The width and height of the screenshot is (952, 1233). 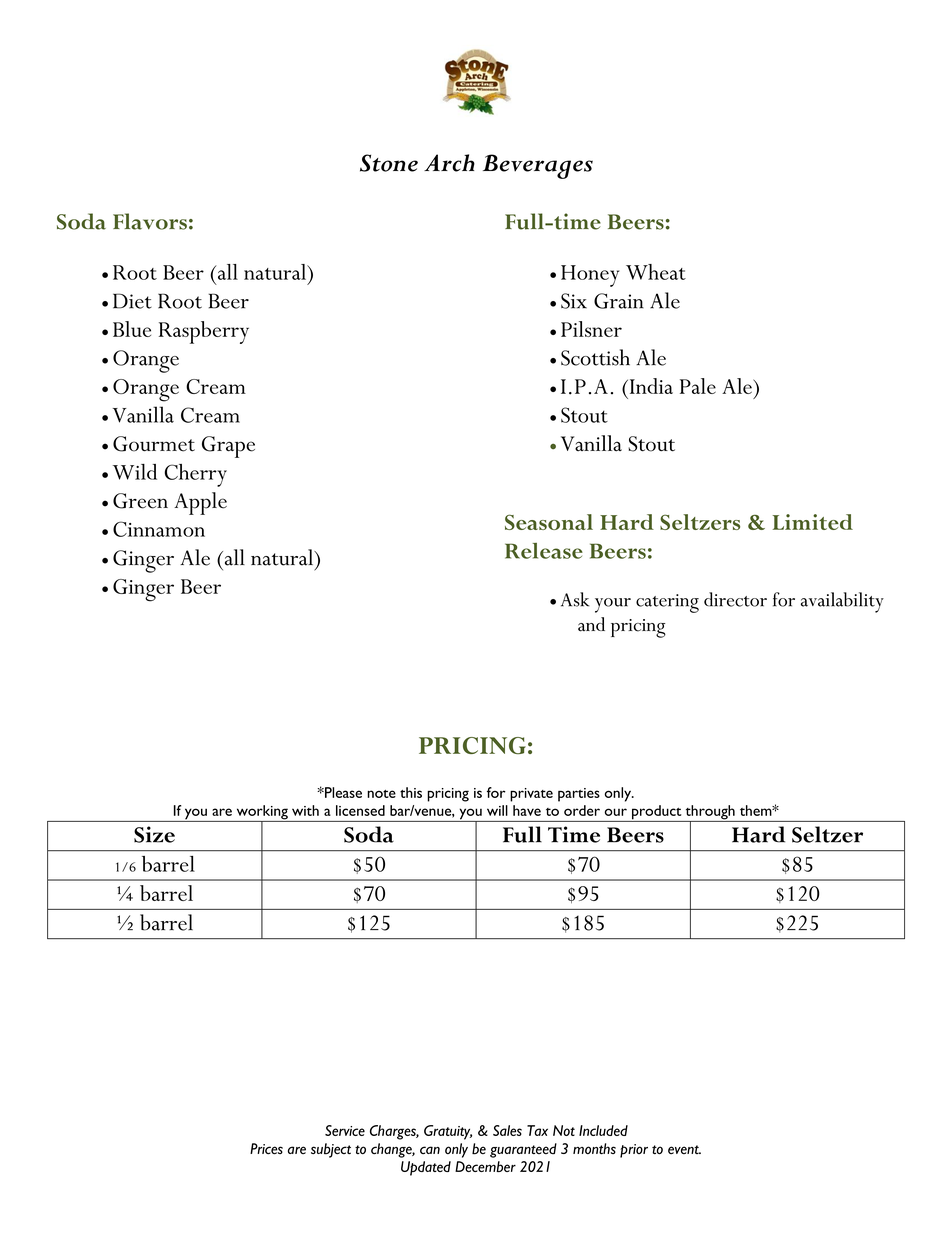 I want to click on director, so click(x=735, y=599).
